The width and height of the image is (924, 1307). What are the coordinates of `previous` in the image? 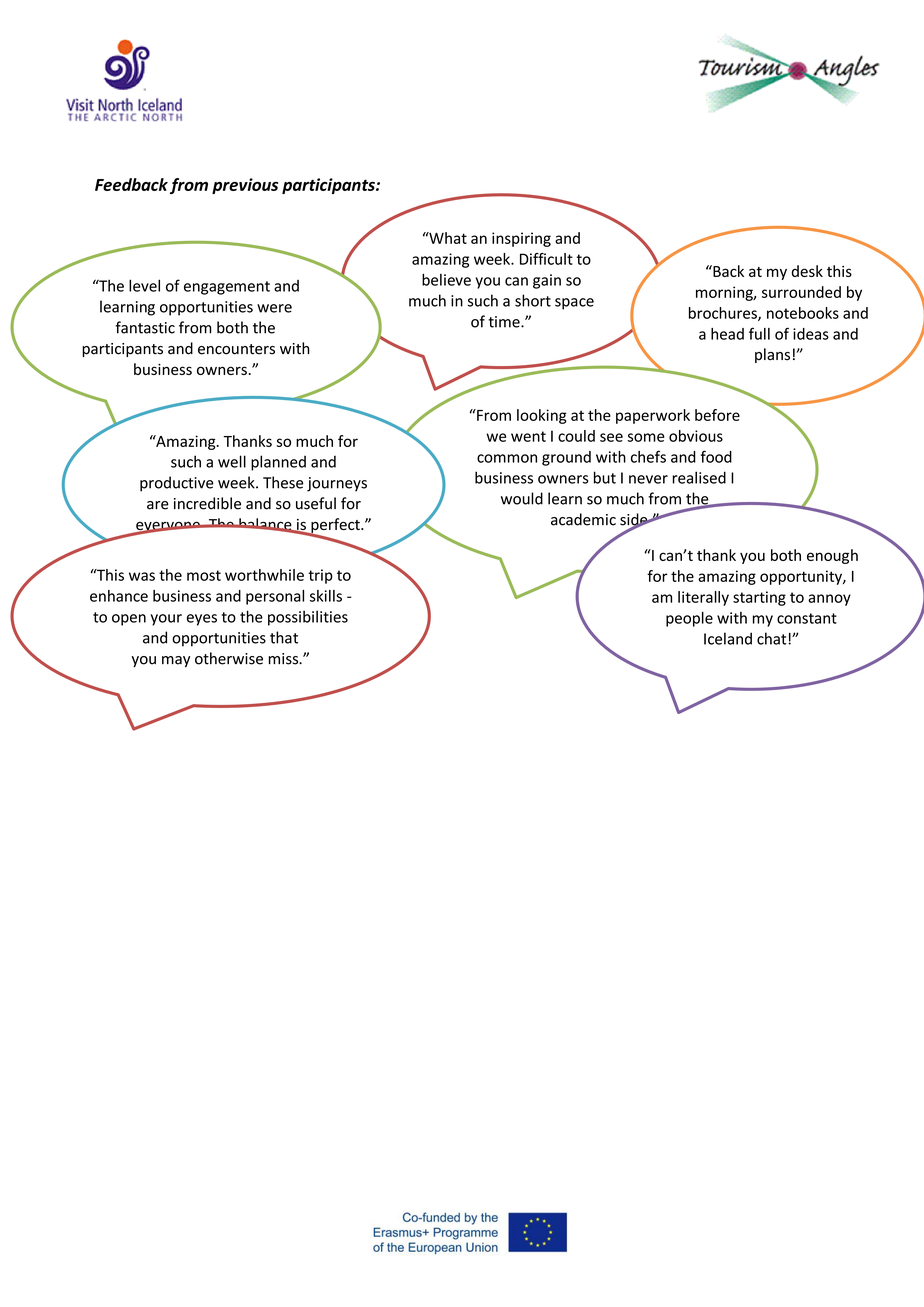 It's located at (245, 186).
